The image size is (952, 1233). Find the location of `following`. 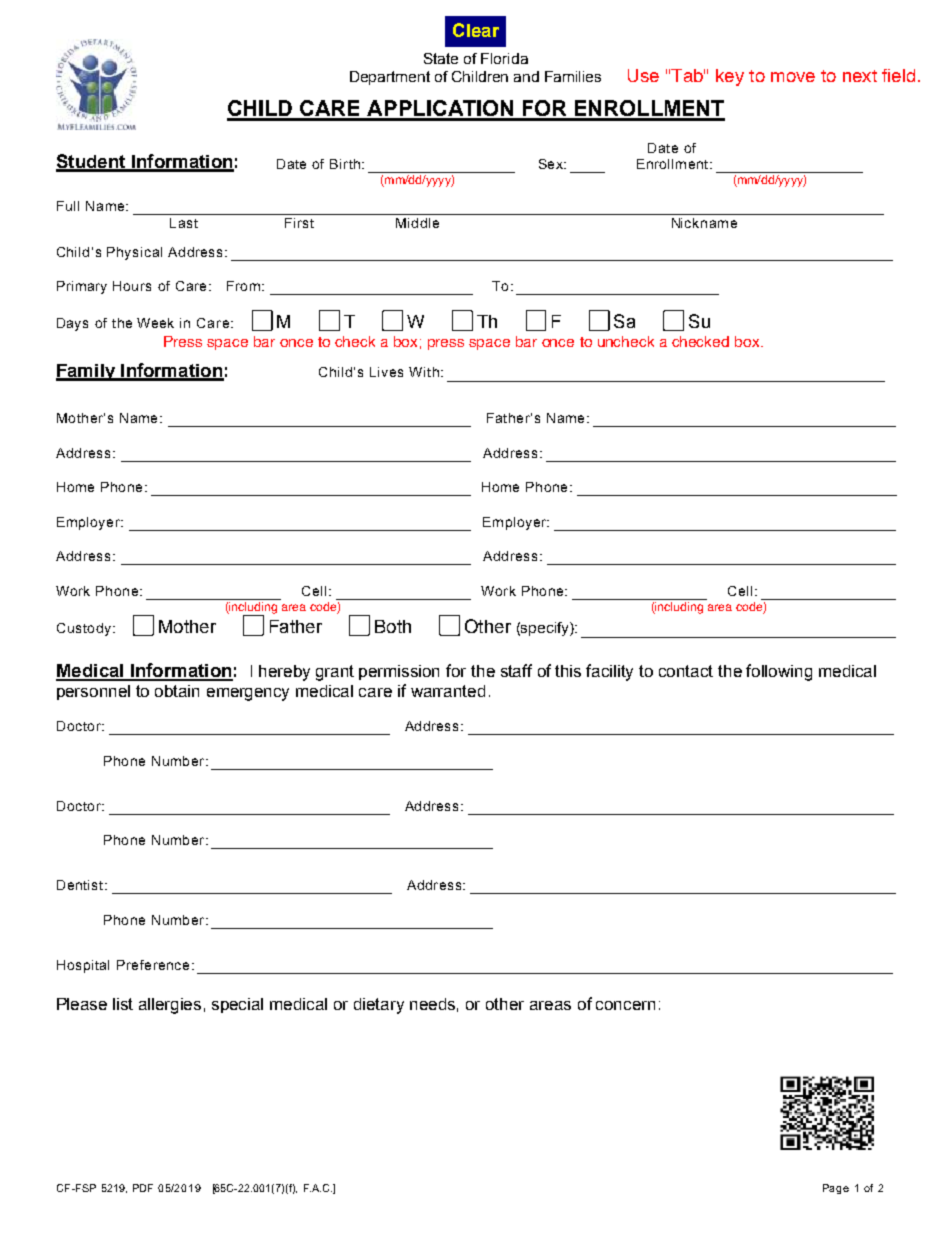

following is located at coordinates (779, 672).
